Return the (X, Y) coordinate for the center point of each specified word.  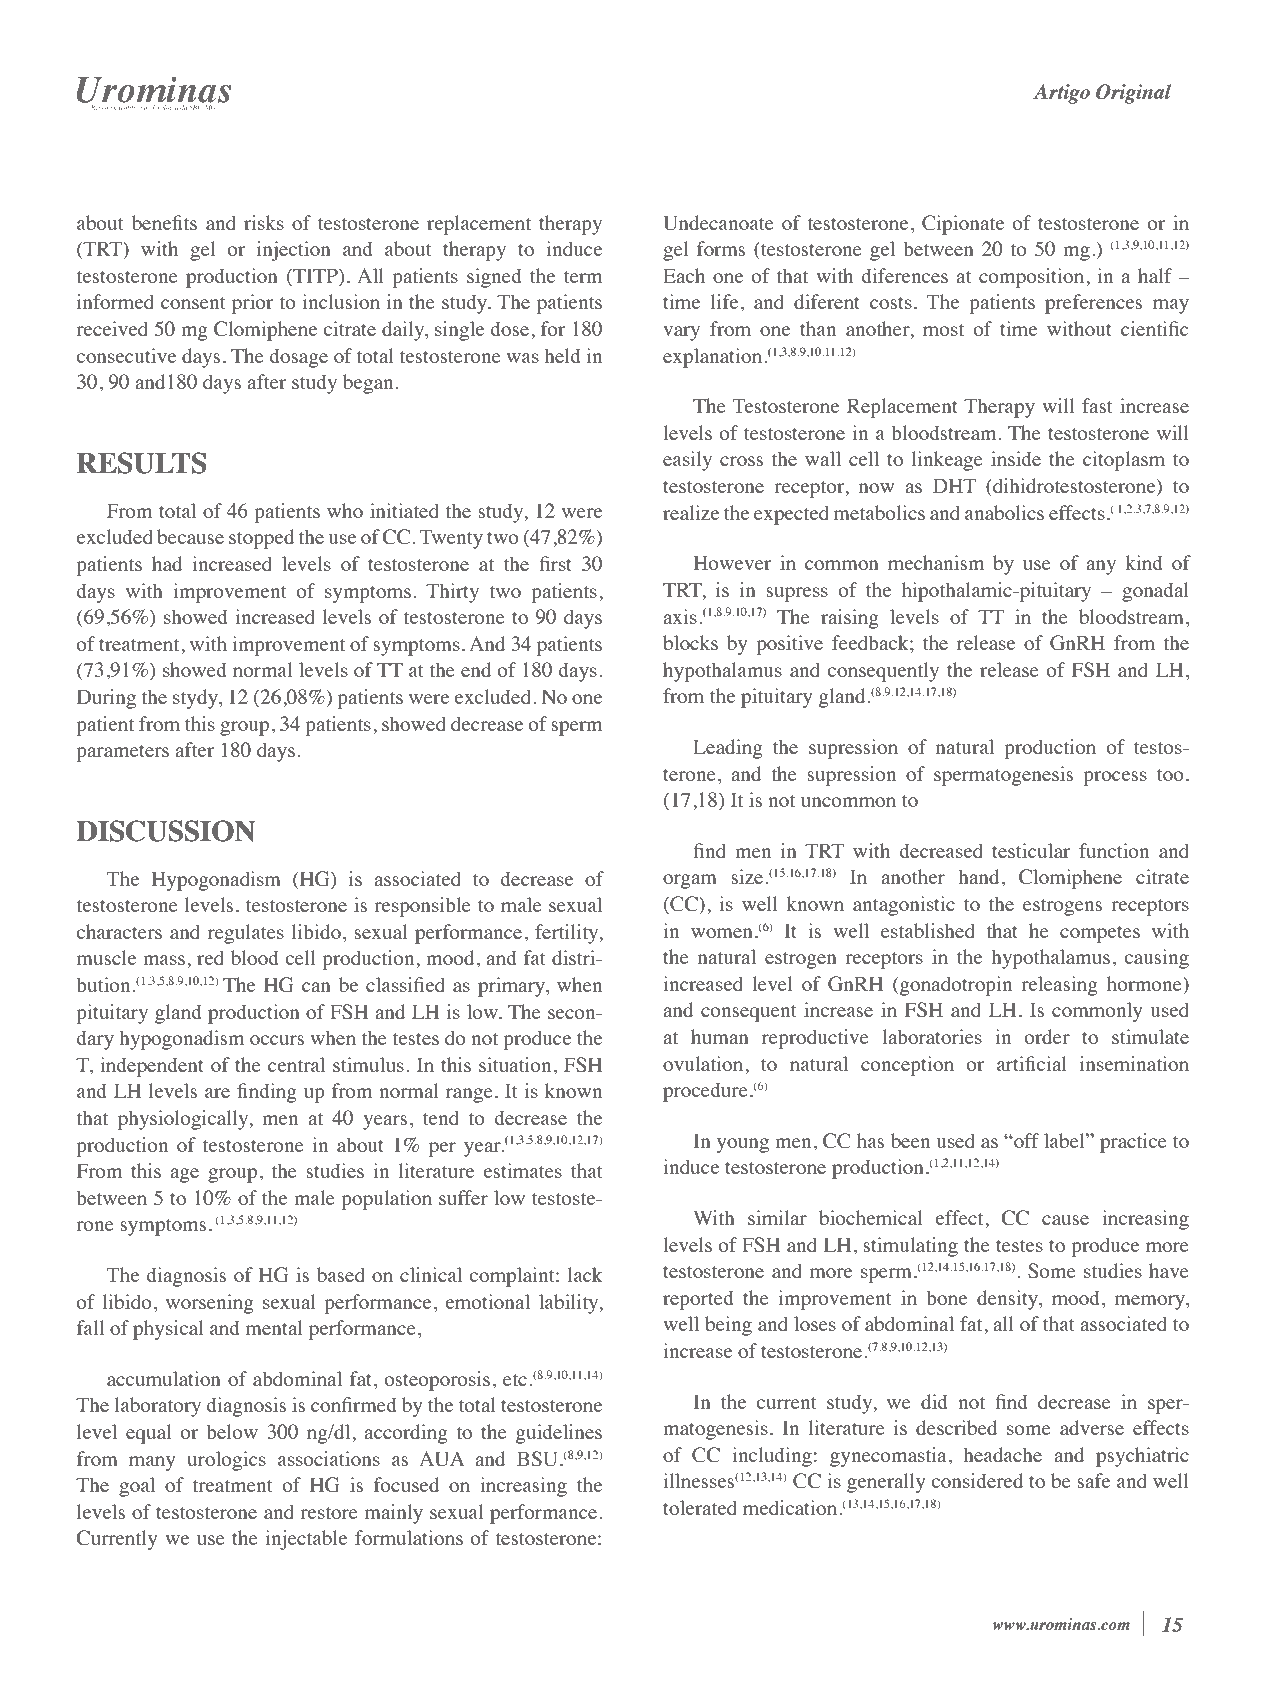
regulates (246, 934)
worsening (210, 1304)
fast (1097, 405)
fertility (568, 934)
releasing (1059, 986)
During (106, 699)
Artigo (1061, 94)
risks (264, 222)
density (1008, 1300)
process (1115, 778)
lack (585, 1274)
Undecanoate (719, 223)
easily (687, 461)
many (152, 1463)
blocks (690, 642)
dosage (298, 358)
